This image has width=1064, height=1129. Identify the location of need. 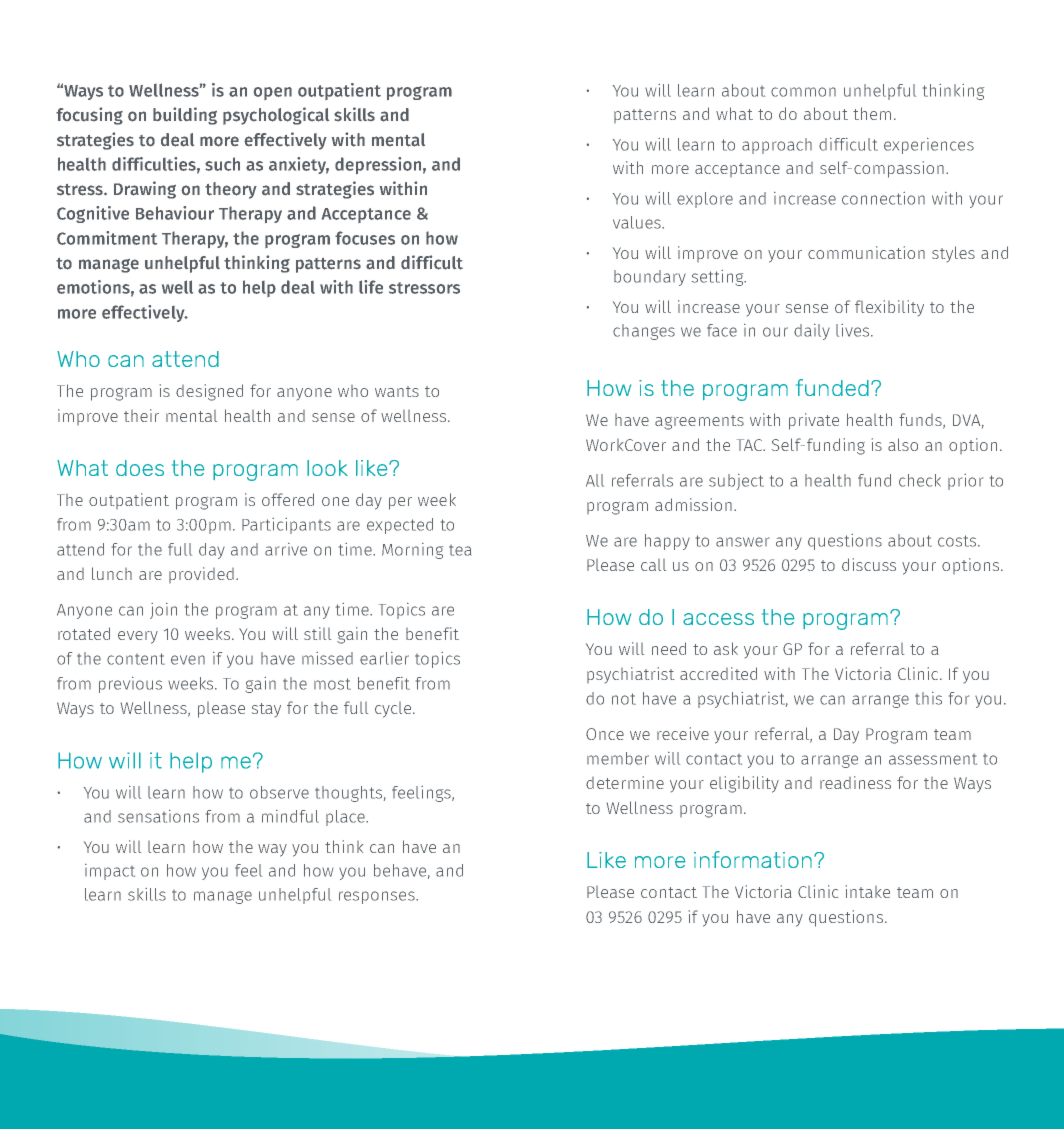
(669, 648).
